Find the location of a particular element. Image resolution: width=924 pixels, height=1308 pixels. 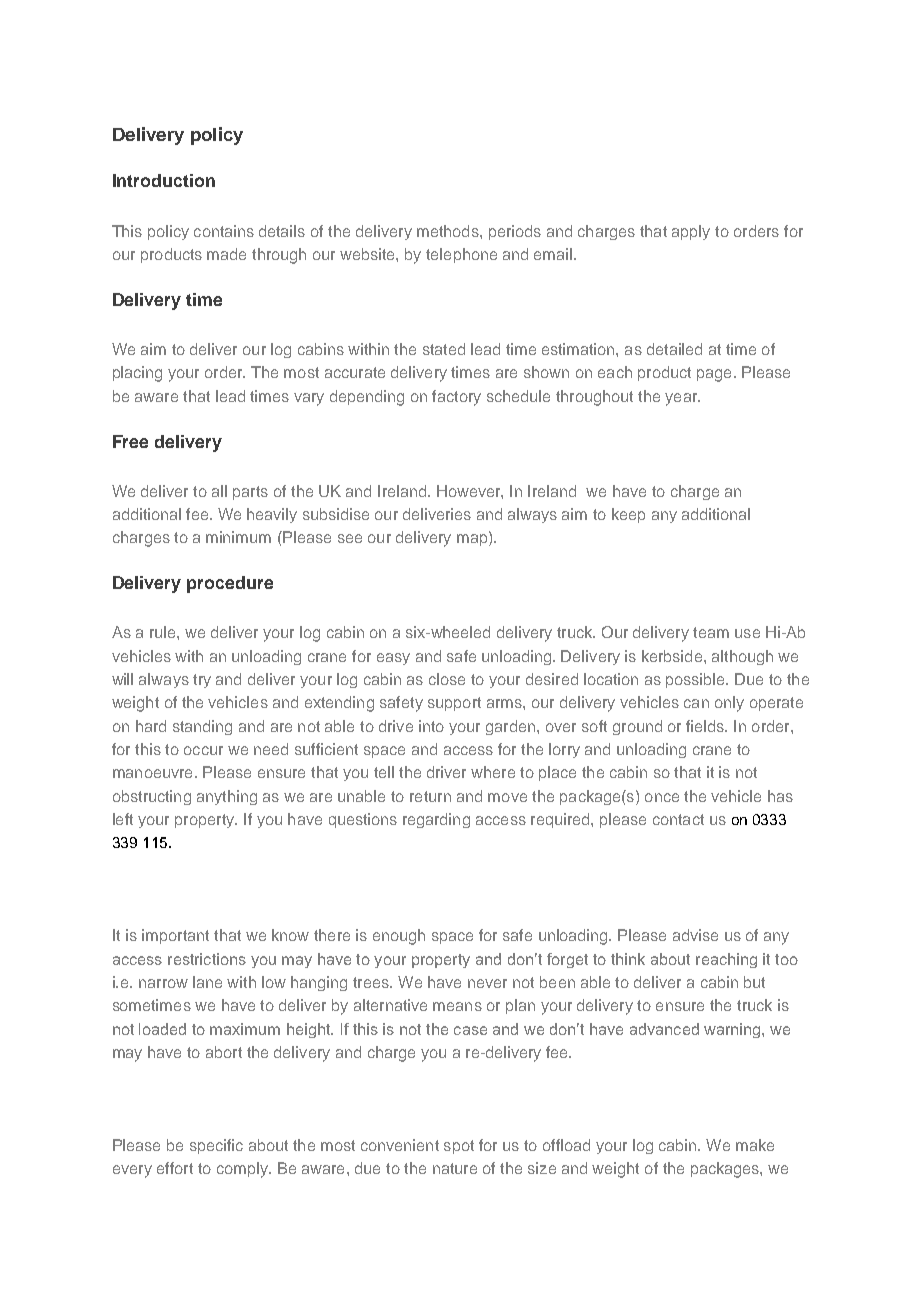

close is located at coordinates (447, 679).
